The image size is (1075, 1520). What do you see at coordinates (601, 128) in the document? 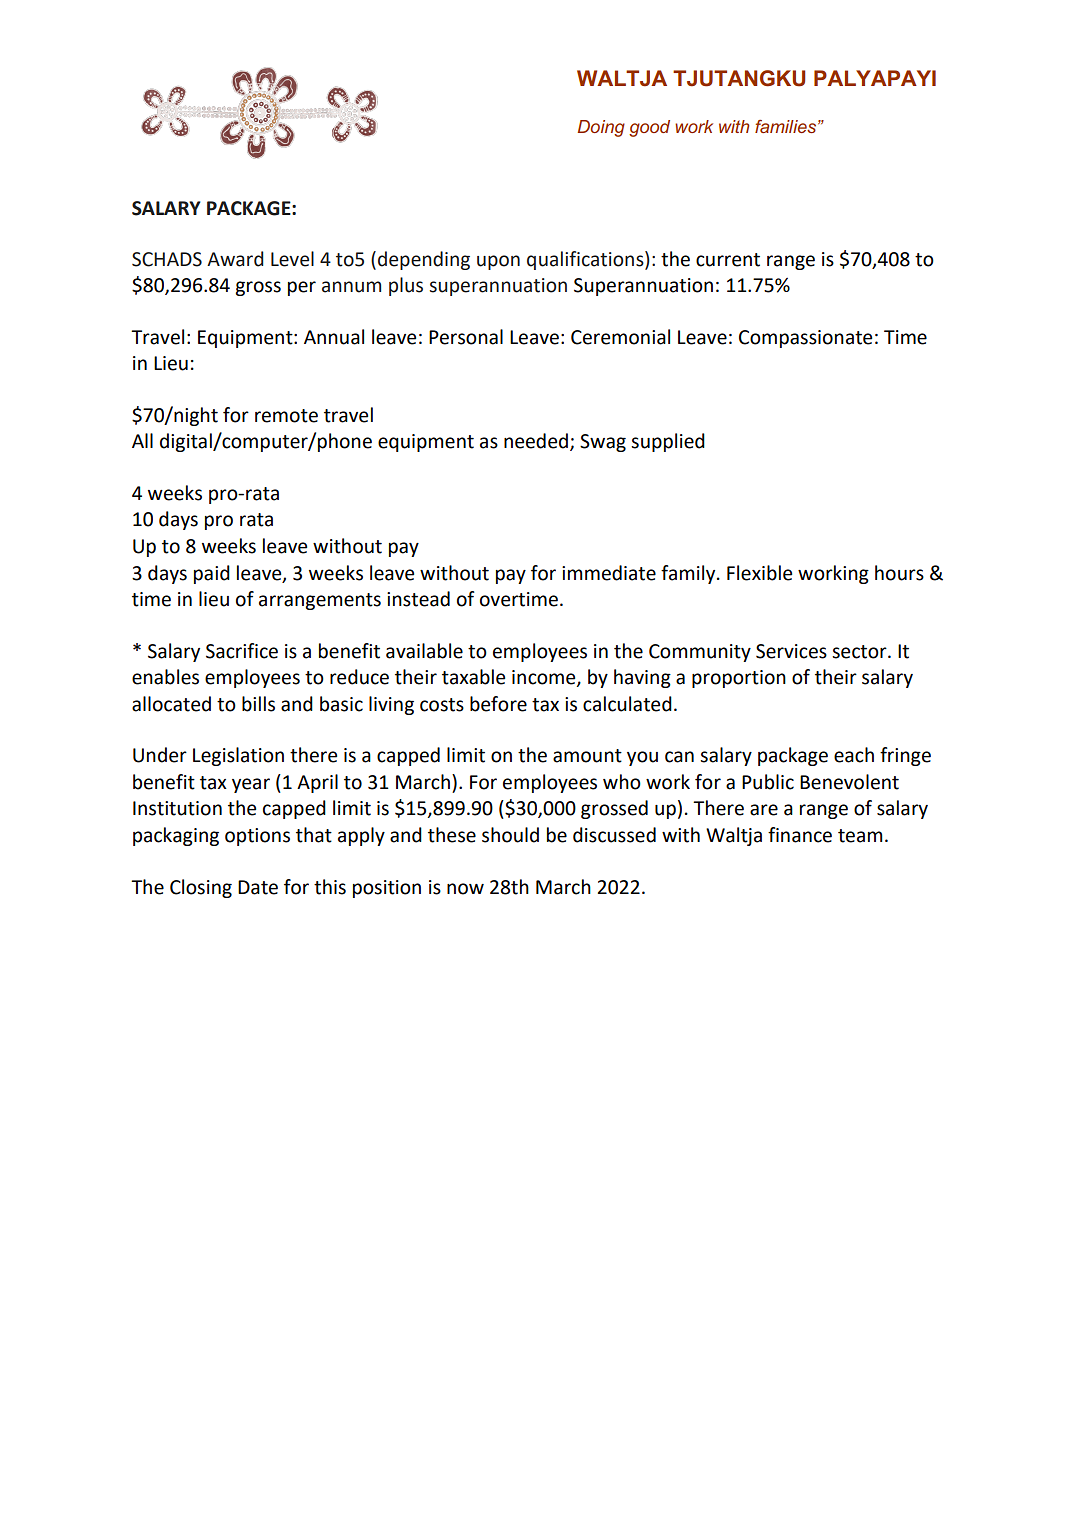
I see `Doing` at bounding box center [601, 128].
